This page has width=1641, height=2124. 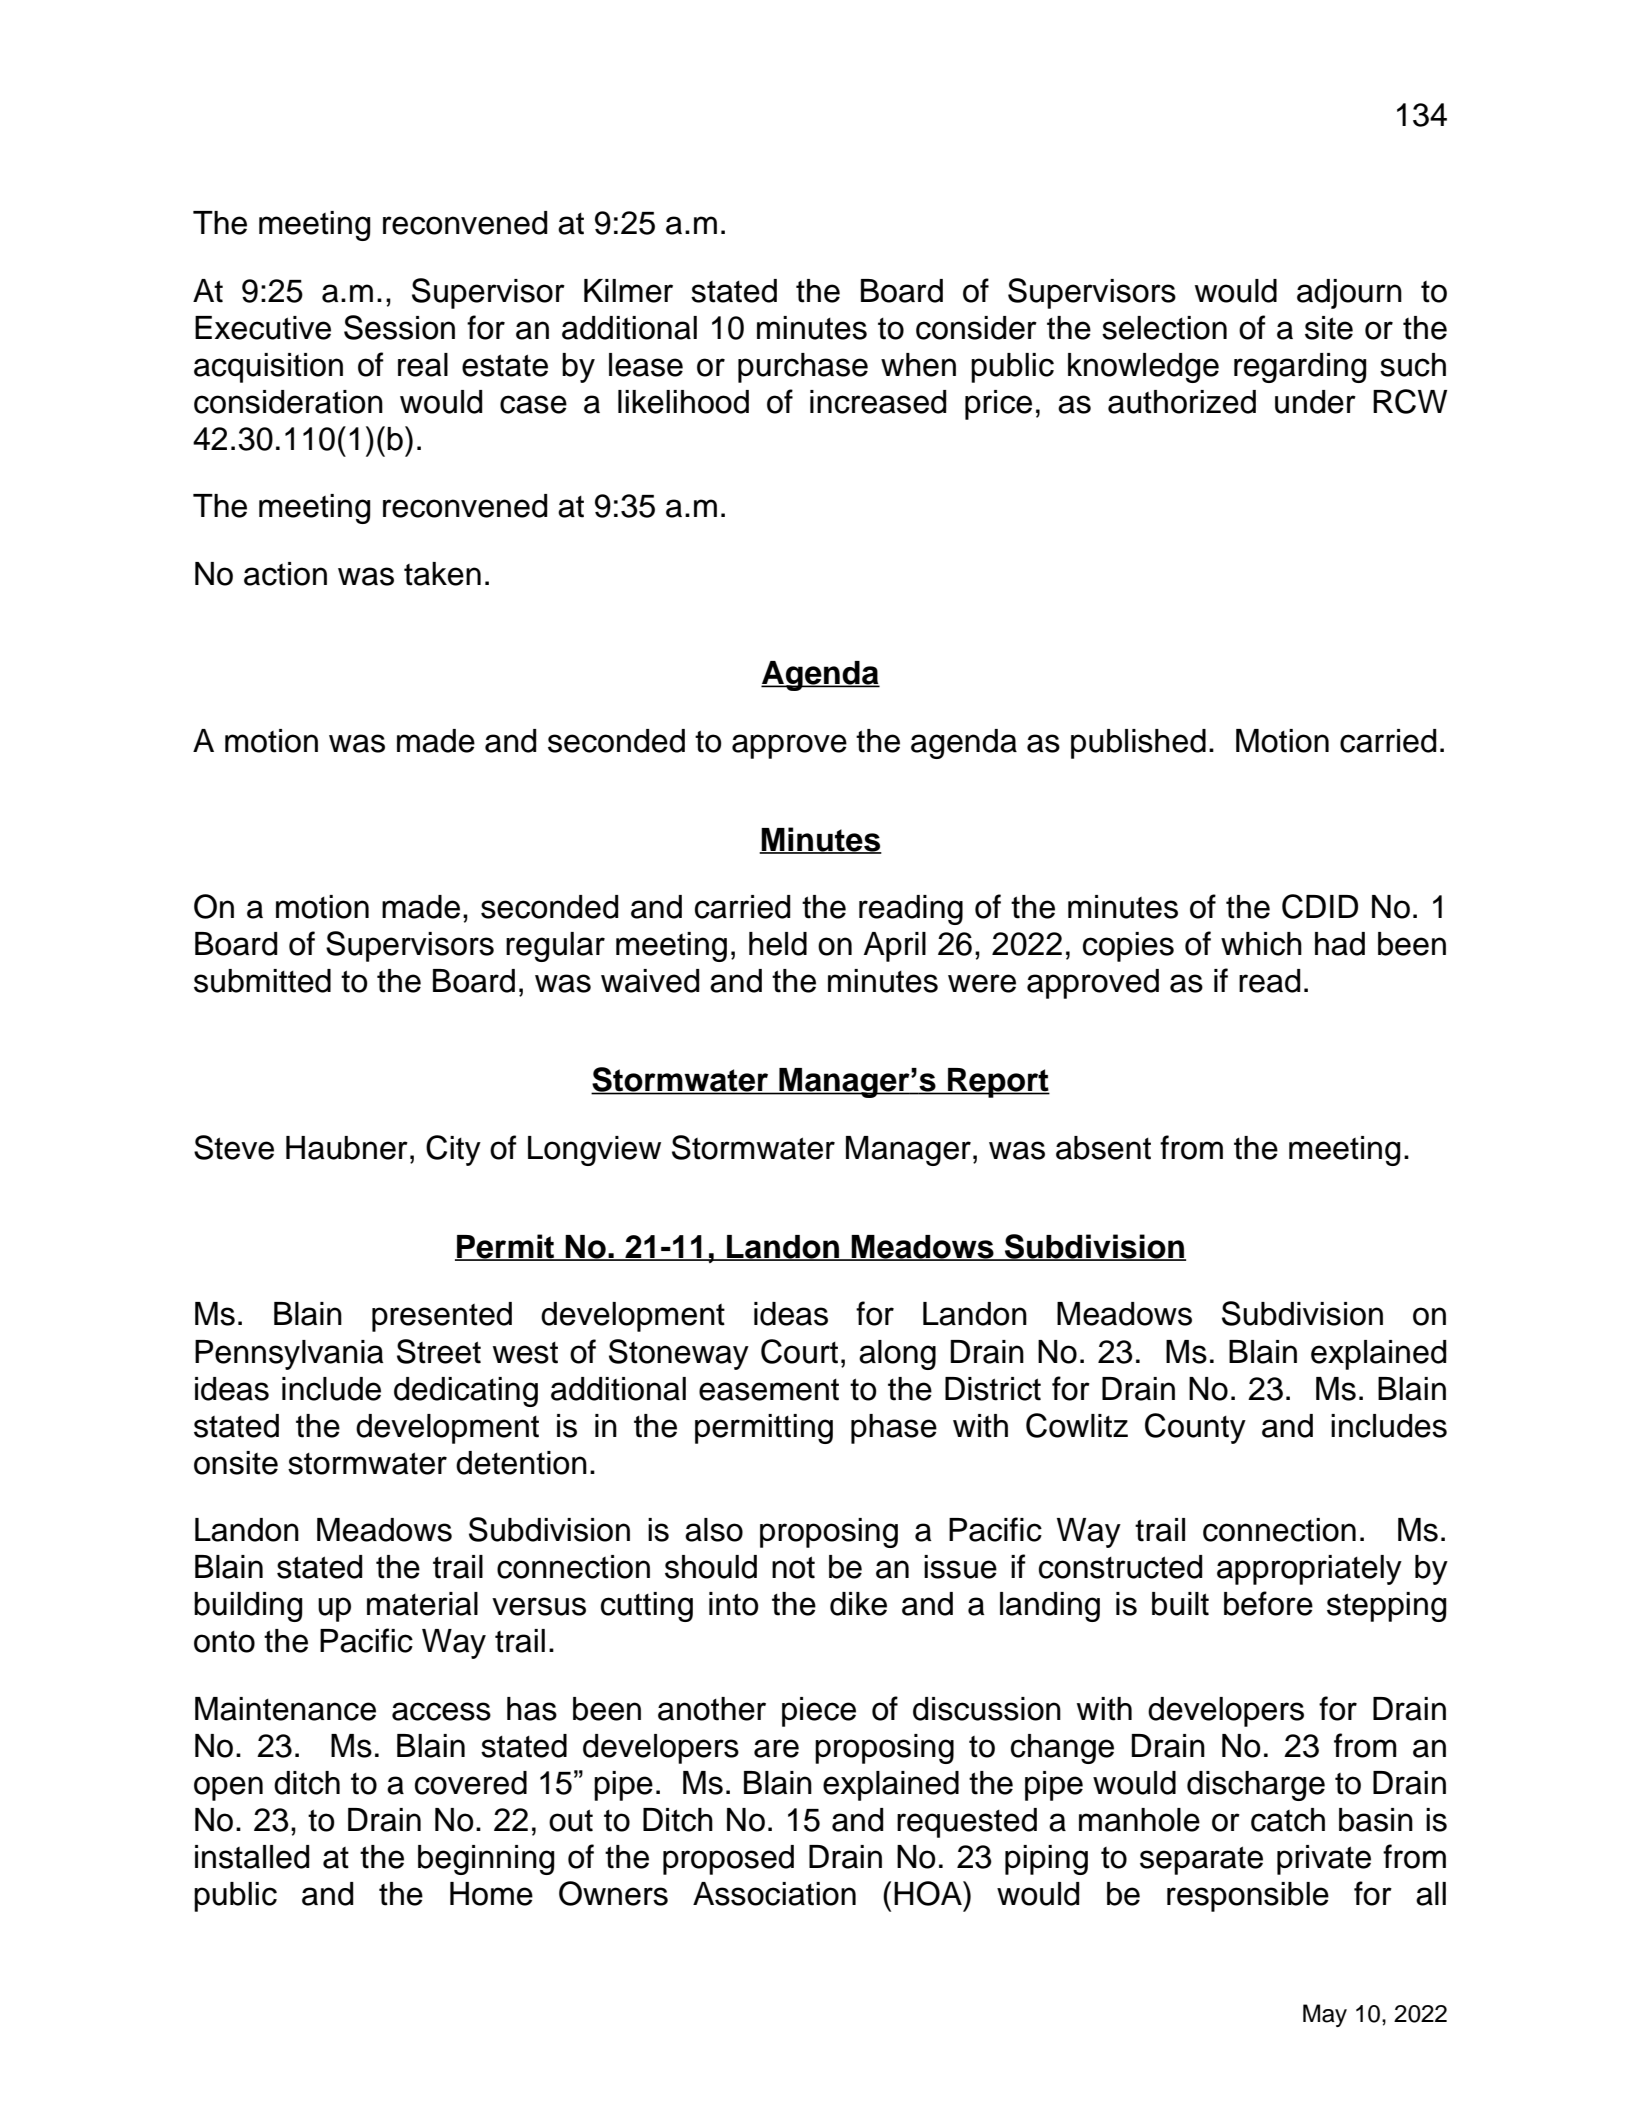 What do you see at coordinates (1103, 1148) in the page?
I see `absent` at bounding box center [1103, 1148].
